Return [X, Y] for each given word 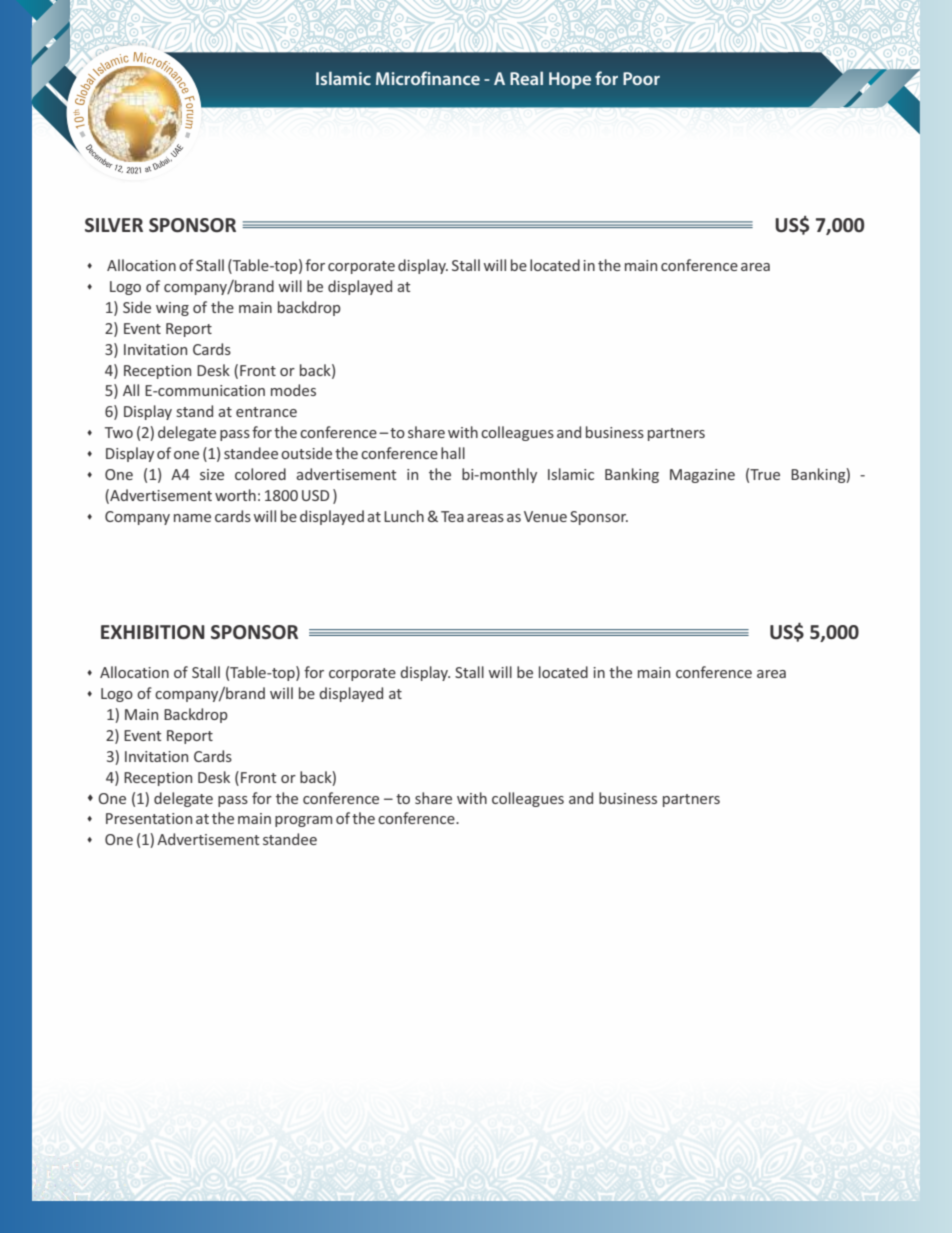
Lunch [404, 516]
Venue [545, 516]
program [303, 821]
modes [293, 390]
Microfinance [428, 78]
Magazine [702, 476]
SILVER [114, 225]
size [212, 474]
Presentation [149, 818]
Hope [570, 80]
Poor [641, 78]
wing [172, 309]
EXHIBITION [153, 632]
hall [453, 453]
